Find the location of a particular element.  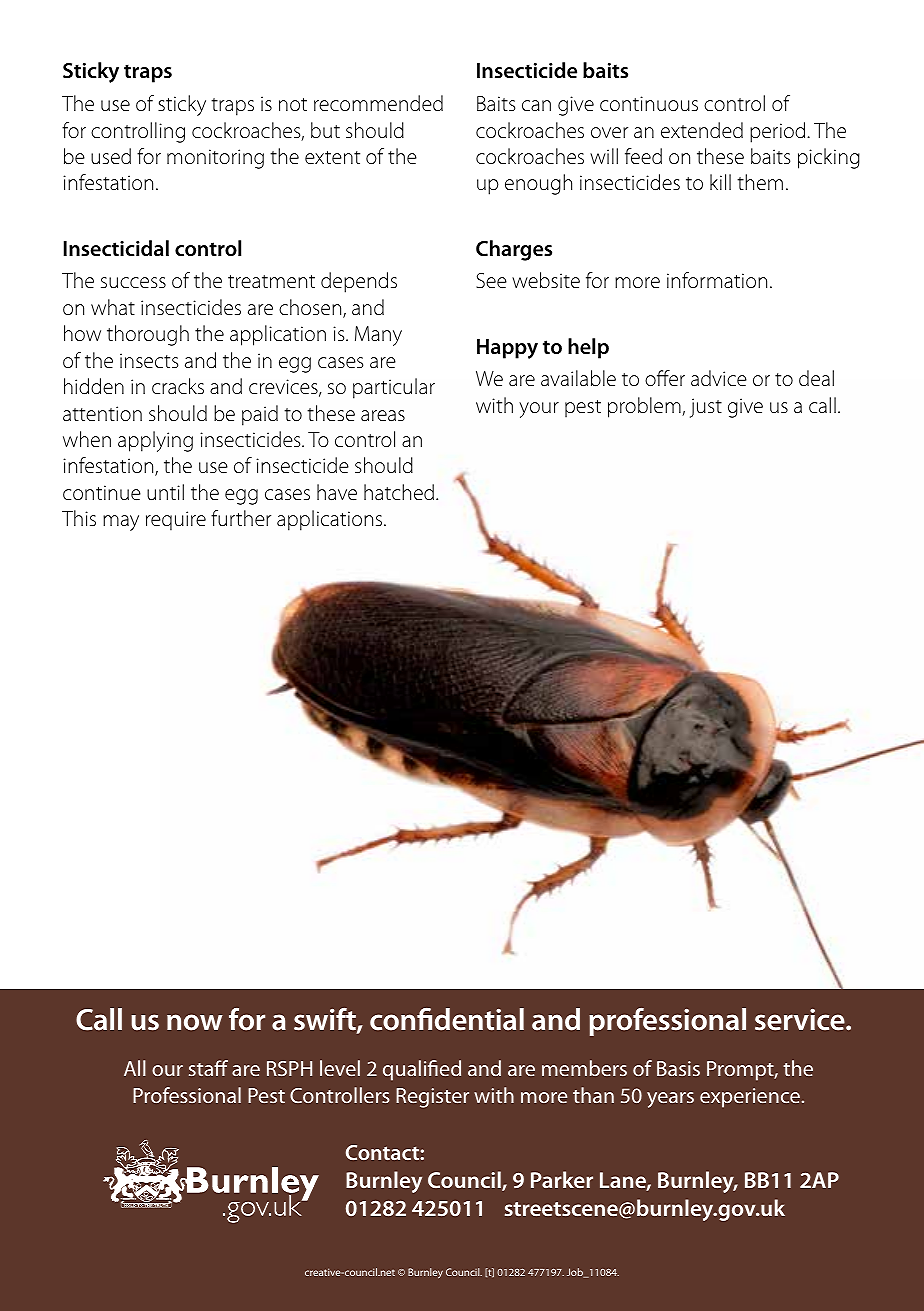

Contact is located at coordinates (383, 1152).
